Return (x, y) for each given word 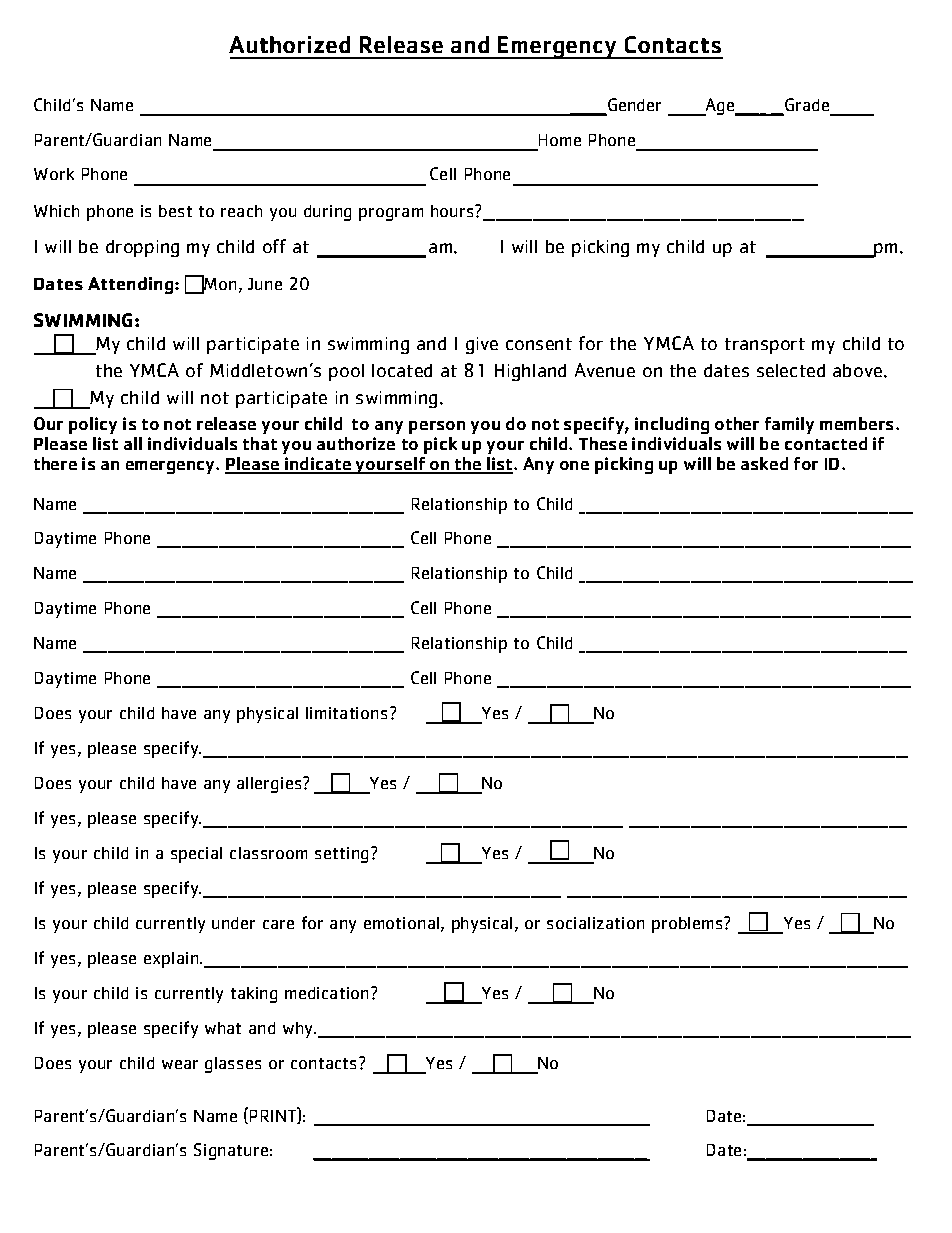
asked (764, 463)
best (175, 211)
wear (180, 1064)
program (391, 214)
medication (328, 993)
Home (559, 142)
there (55, 463)
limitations (346, 713)
